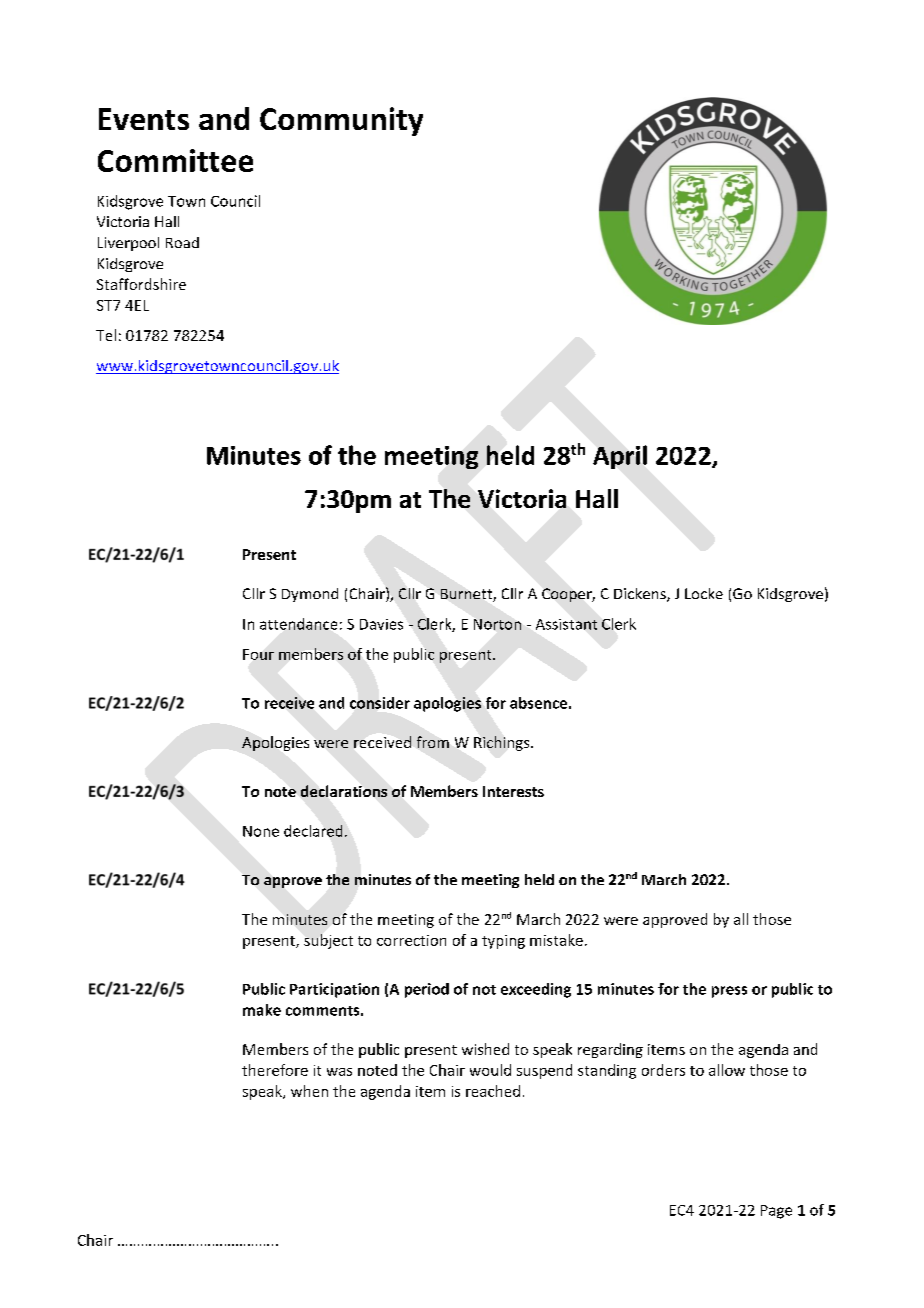 The width and height of the document is (924, 1308). I want to click on therefore, so click(275, 1070).
